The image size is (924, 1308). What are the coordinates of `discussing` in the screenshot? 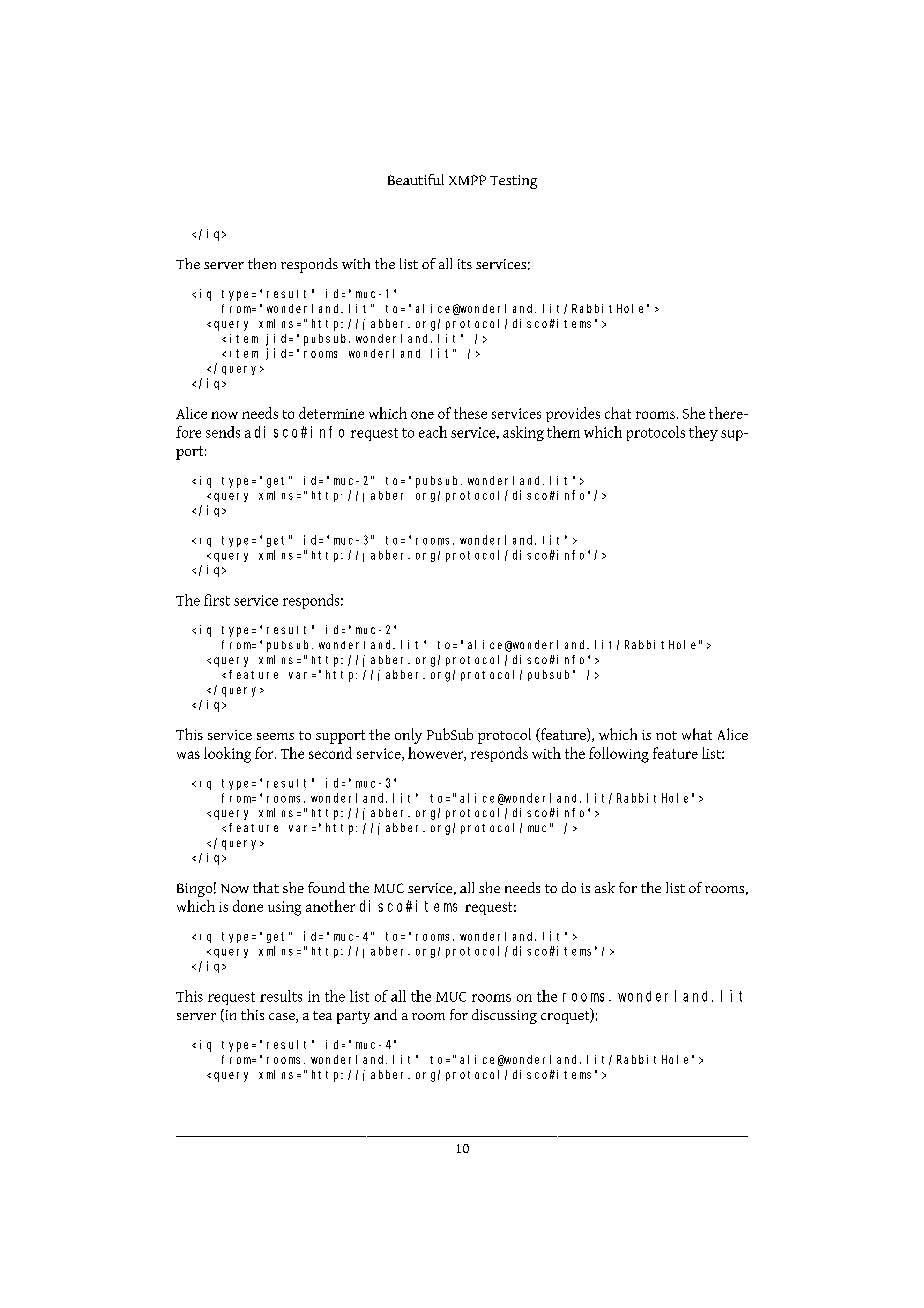 It's located at (504, 1016).
